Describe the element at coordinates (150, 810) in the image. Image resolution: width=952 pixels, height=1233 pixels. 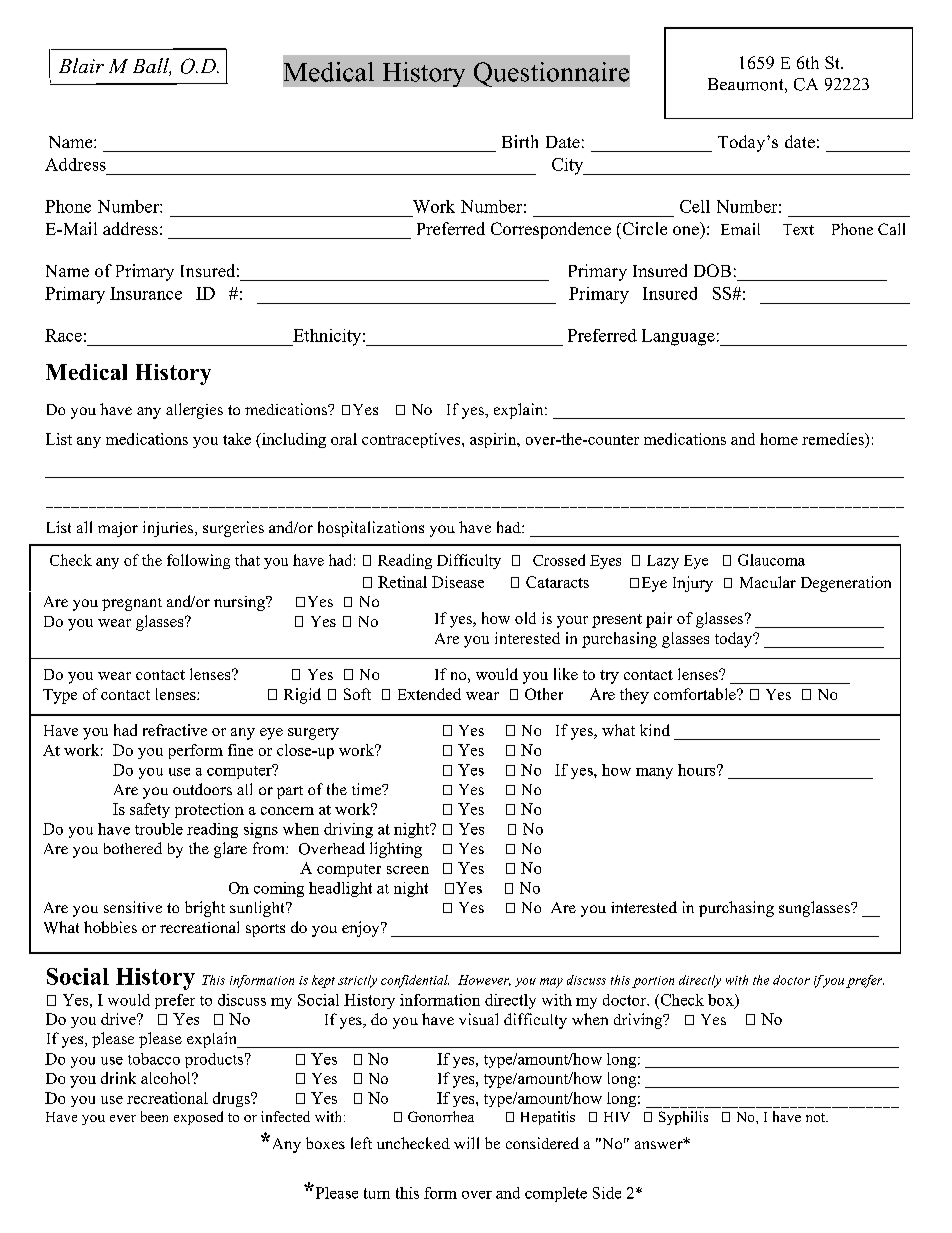
I see `safety` at that location.
